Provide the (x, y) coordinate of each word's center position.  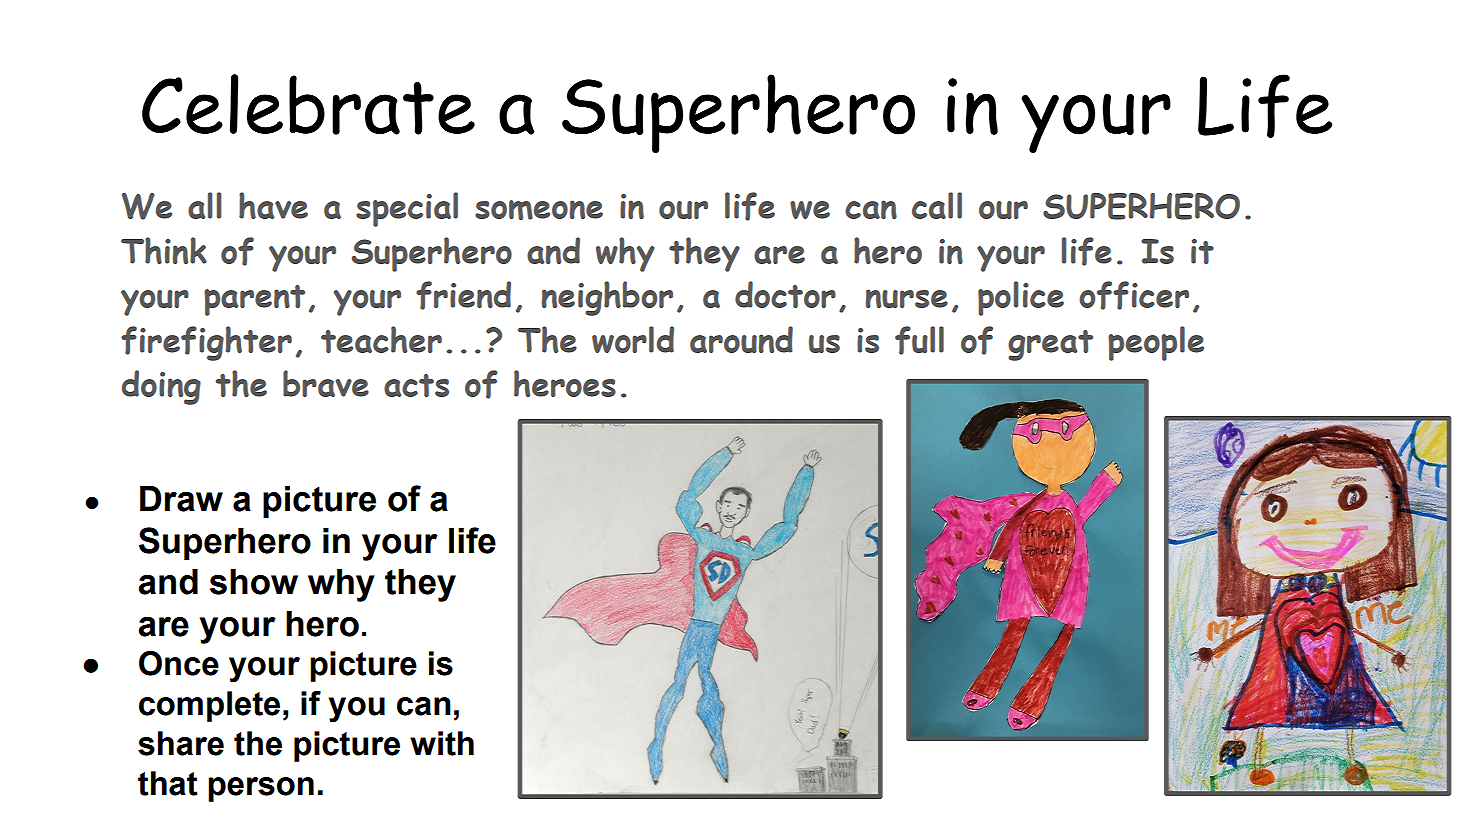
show (254, 582)
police (1021, 298)
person (261, 789)
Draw (181, 499)
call (937, 205)
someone (539, 210)
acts (416, 385)
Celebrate (308, 104)
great (1050, 345)
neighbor (607, 298)
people (1156, 343)
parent (254, 300)
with (442, 743)
